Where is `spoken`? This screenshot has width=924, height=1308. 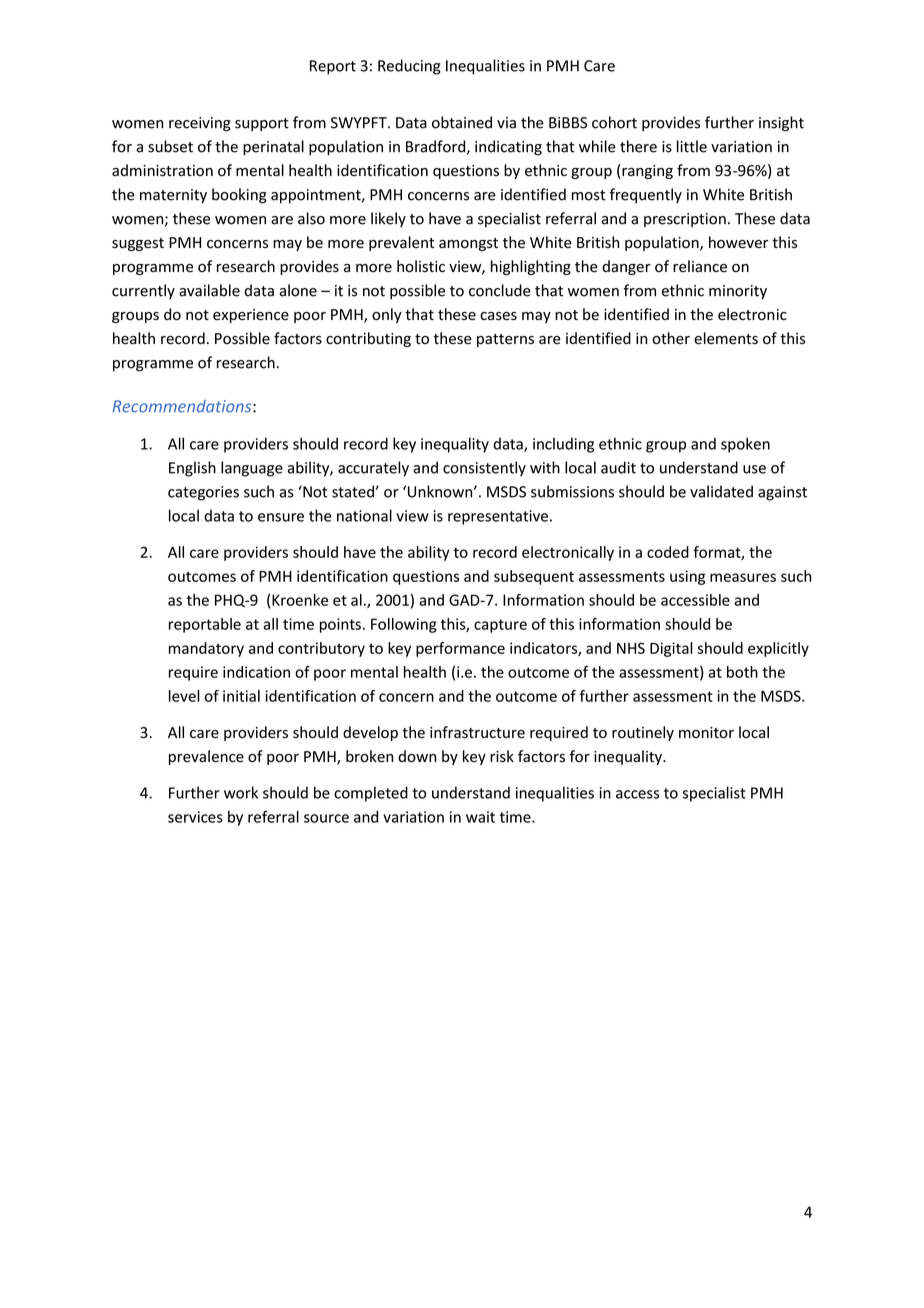
spoken is located at coordinates (745, 445).
